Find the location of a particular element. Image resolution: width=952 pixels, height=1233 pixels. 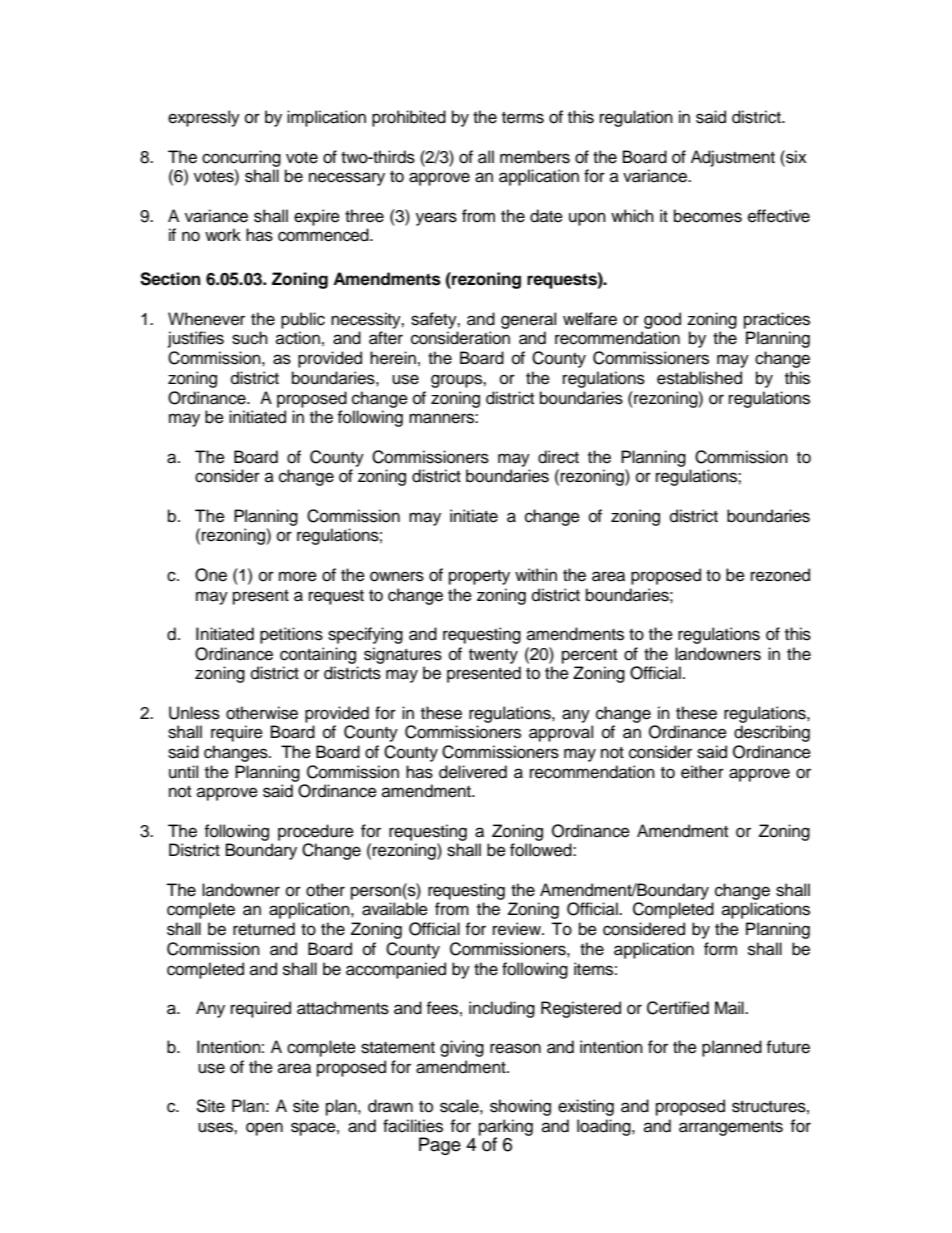

review is located at coordinates (518, 929).
